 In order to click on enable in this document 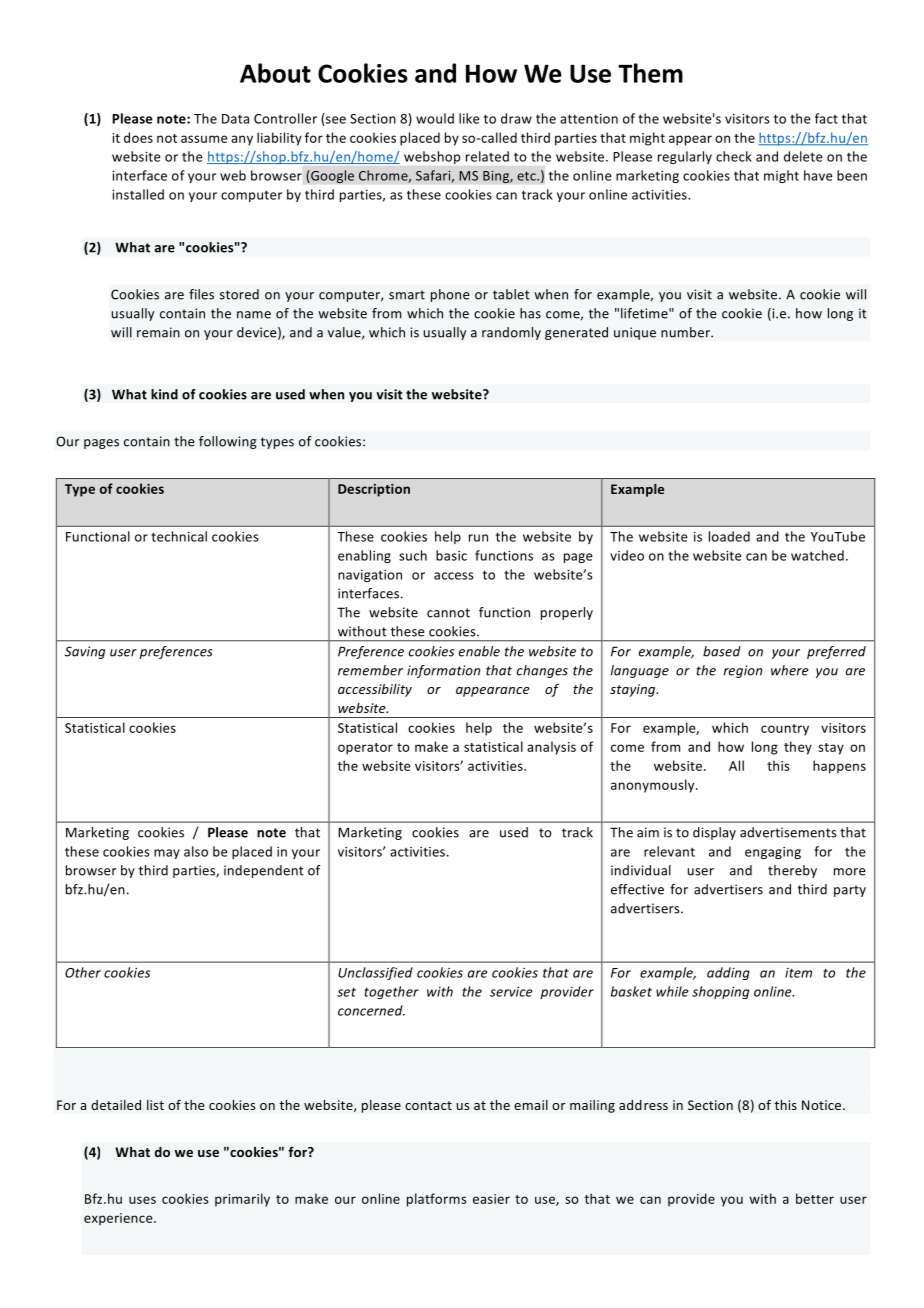, I will do `click(479, 651)`.
